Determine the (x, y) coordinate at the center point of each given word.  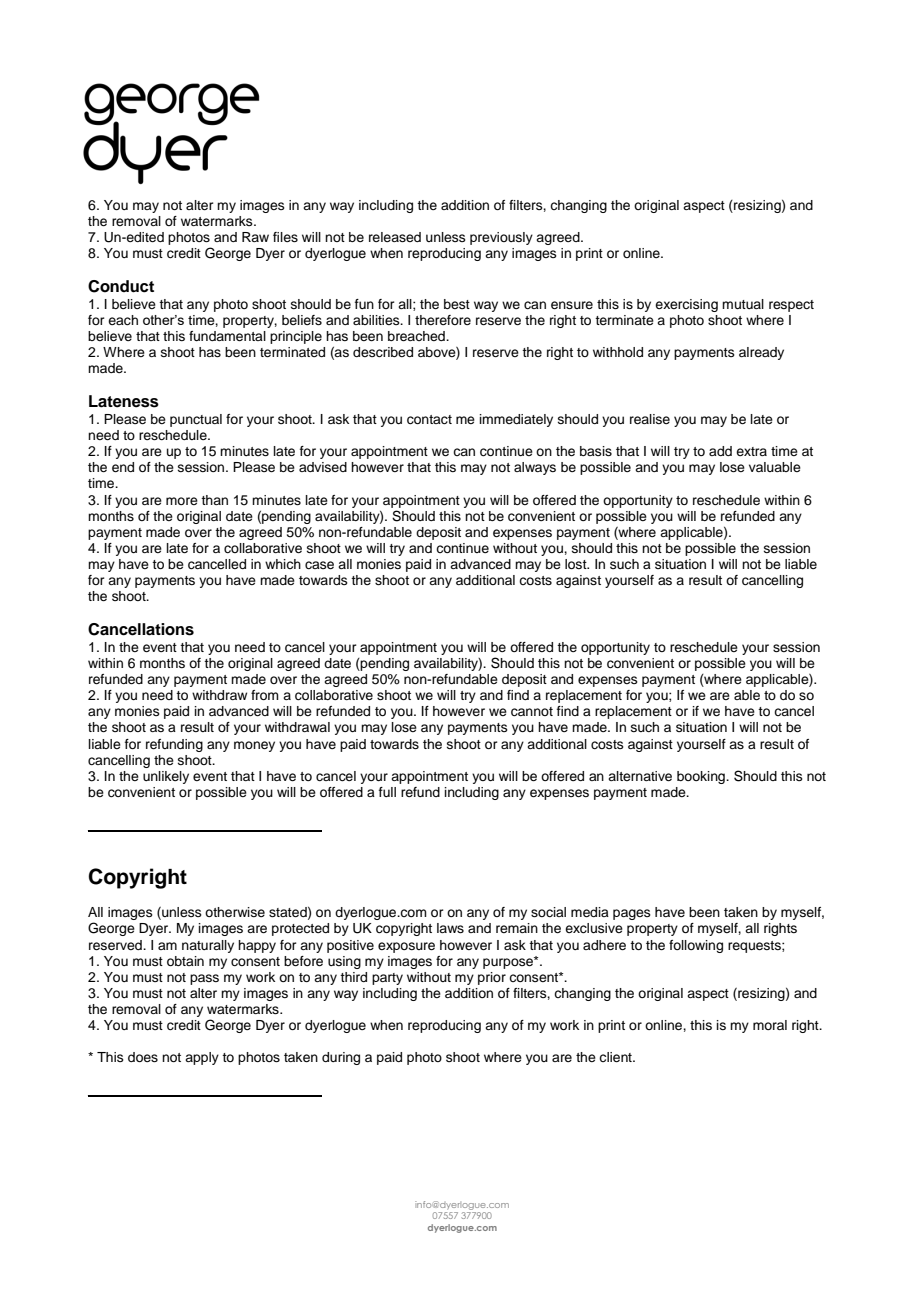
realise (650, 419)
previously (501, 238)
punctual (196, 420)
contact (429, 420)
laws (450, 928)
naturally (208, 946)
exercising (686, 305)
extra (751, 451)
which (283, 564)
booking (702, 777)
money (254, 746)
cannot (532, 712)
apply (202, 1058)
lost (577, 564)
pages (632, 914)
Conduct (121, 286)
